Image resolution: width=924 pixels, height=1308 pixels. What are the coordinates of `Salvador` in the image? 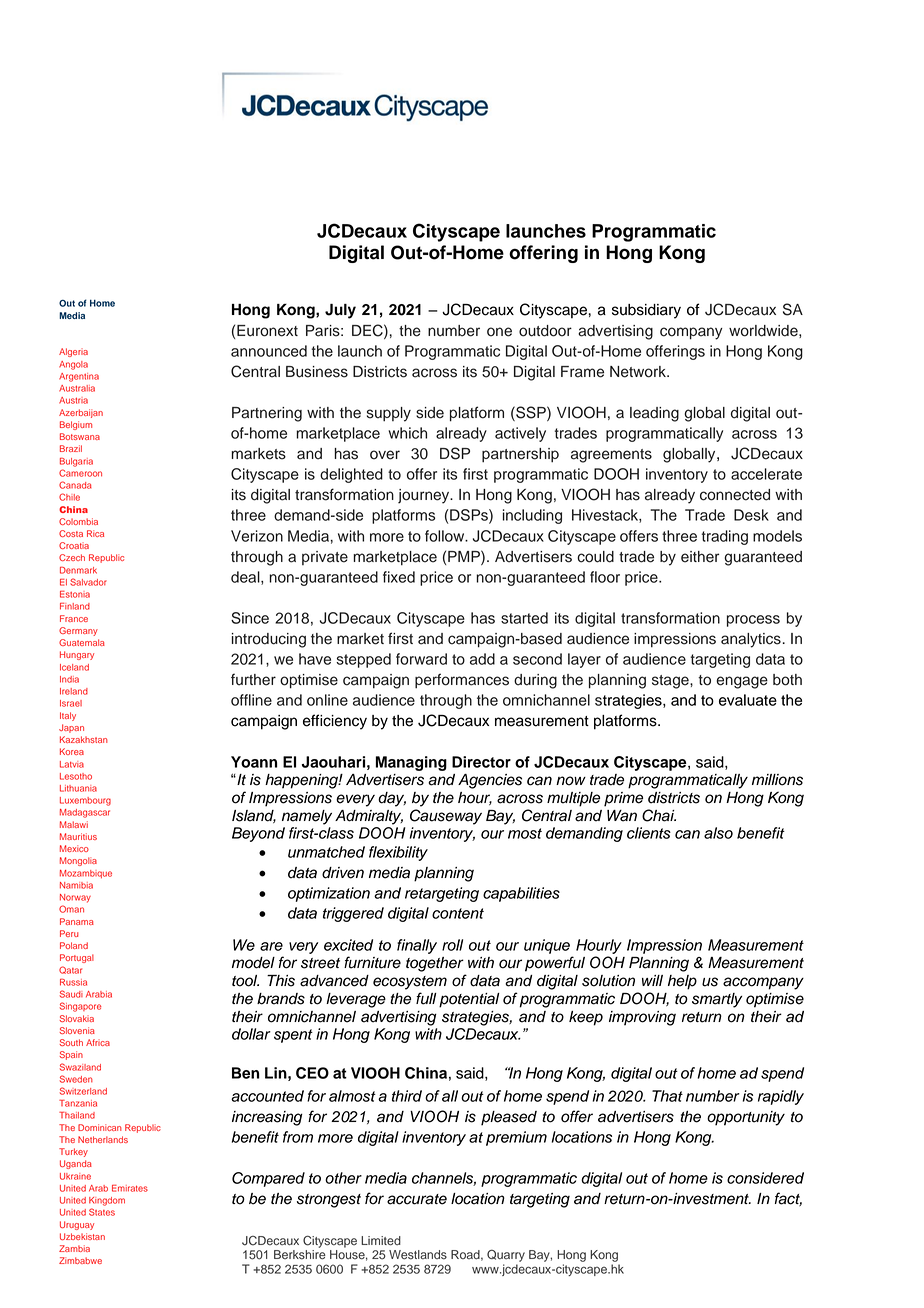 It's located at (88, 582).
